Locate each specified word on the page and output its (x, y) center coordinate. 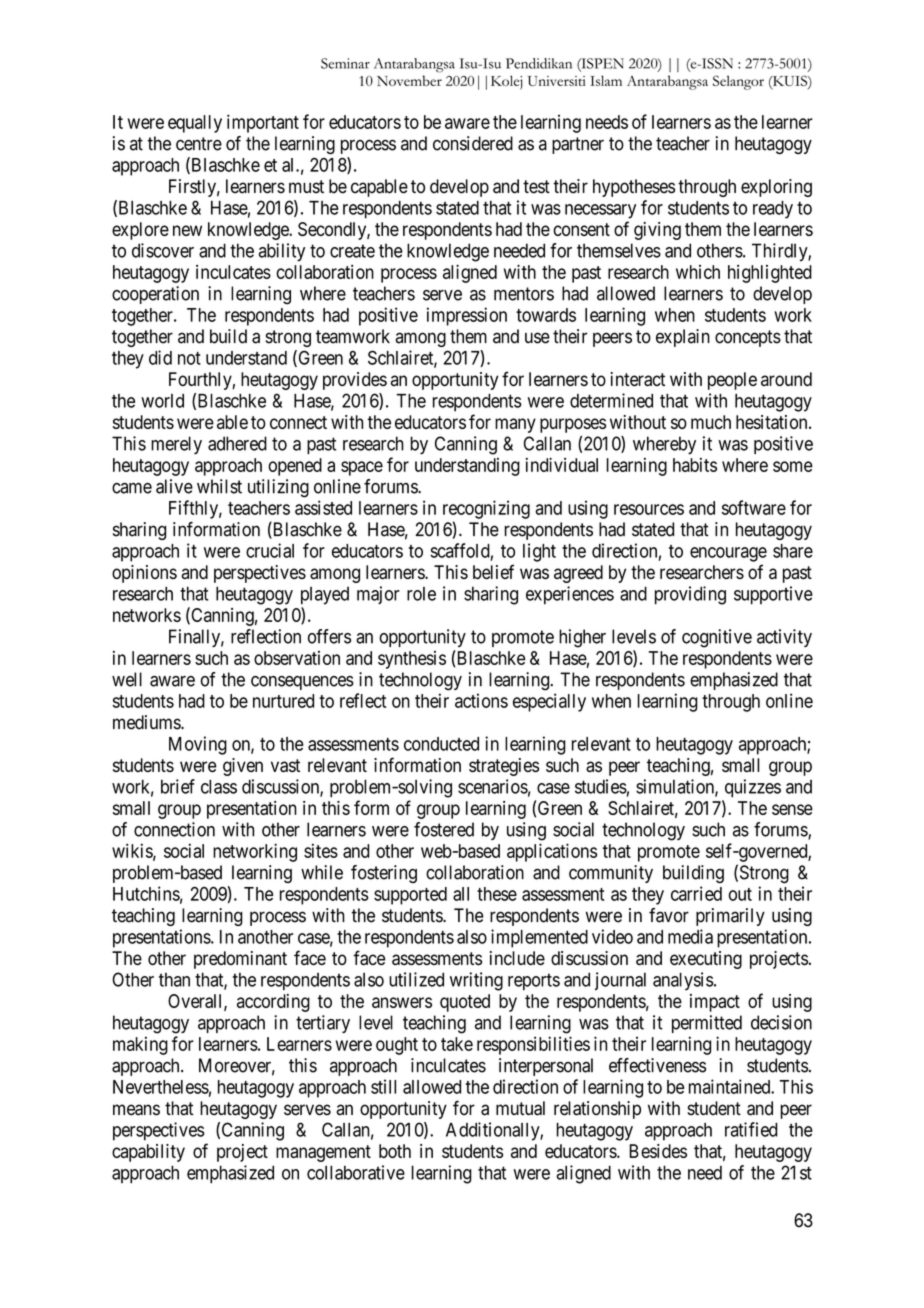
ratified (751, 1129)
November (409, 80)
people (732, 381)
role (421, 594)
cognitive (717, 638)
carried (696, 893)
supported (410, 896)
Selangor (738, 82)
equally (195, 124)
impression (467, 316)
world (162, 401)
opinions (144, 574)
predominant (240, 960)
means (136, 1110)
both (395, 1151)
